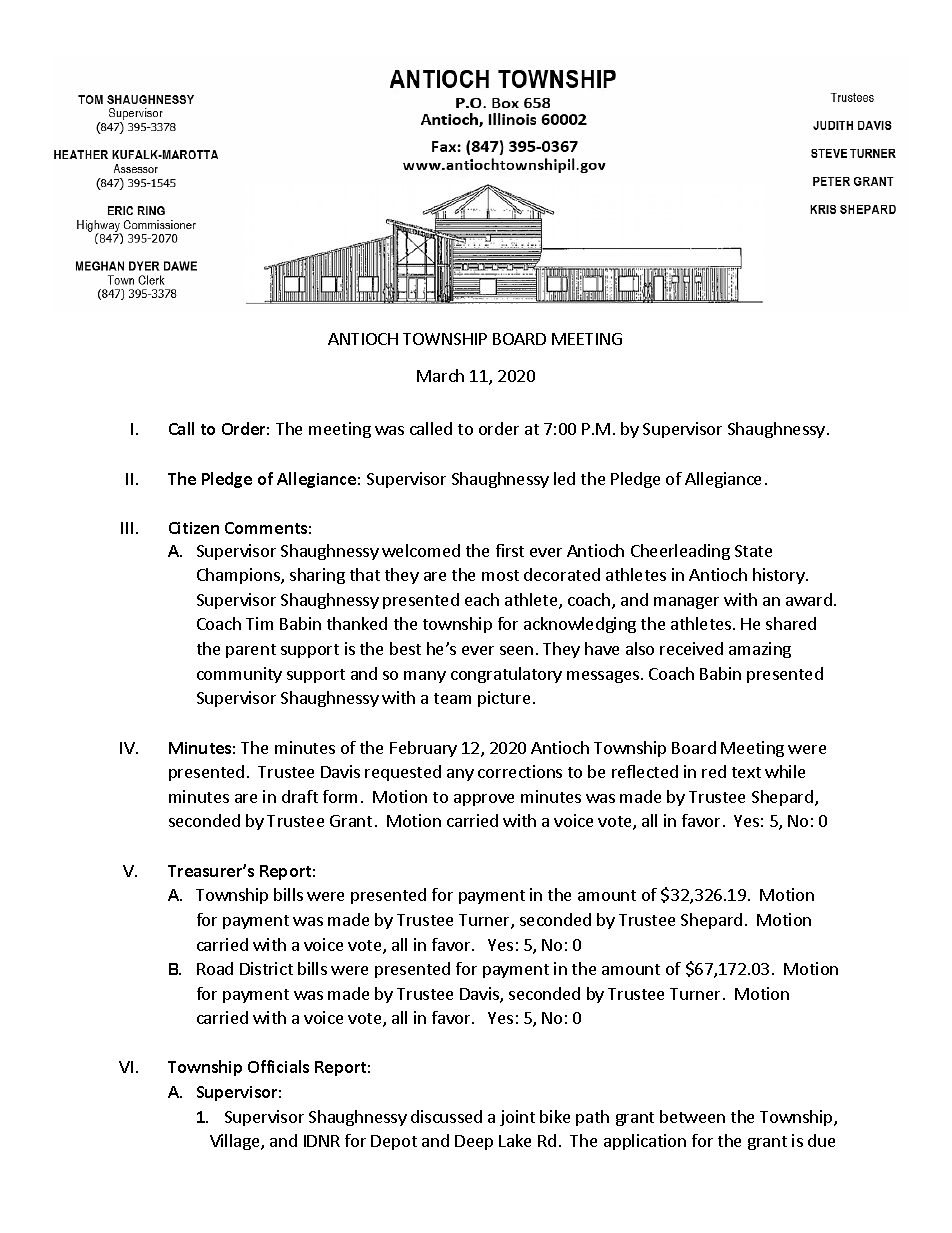 This page has height=1233, width=952. I want to click on history, so click(780, 576).
